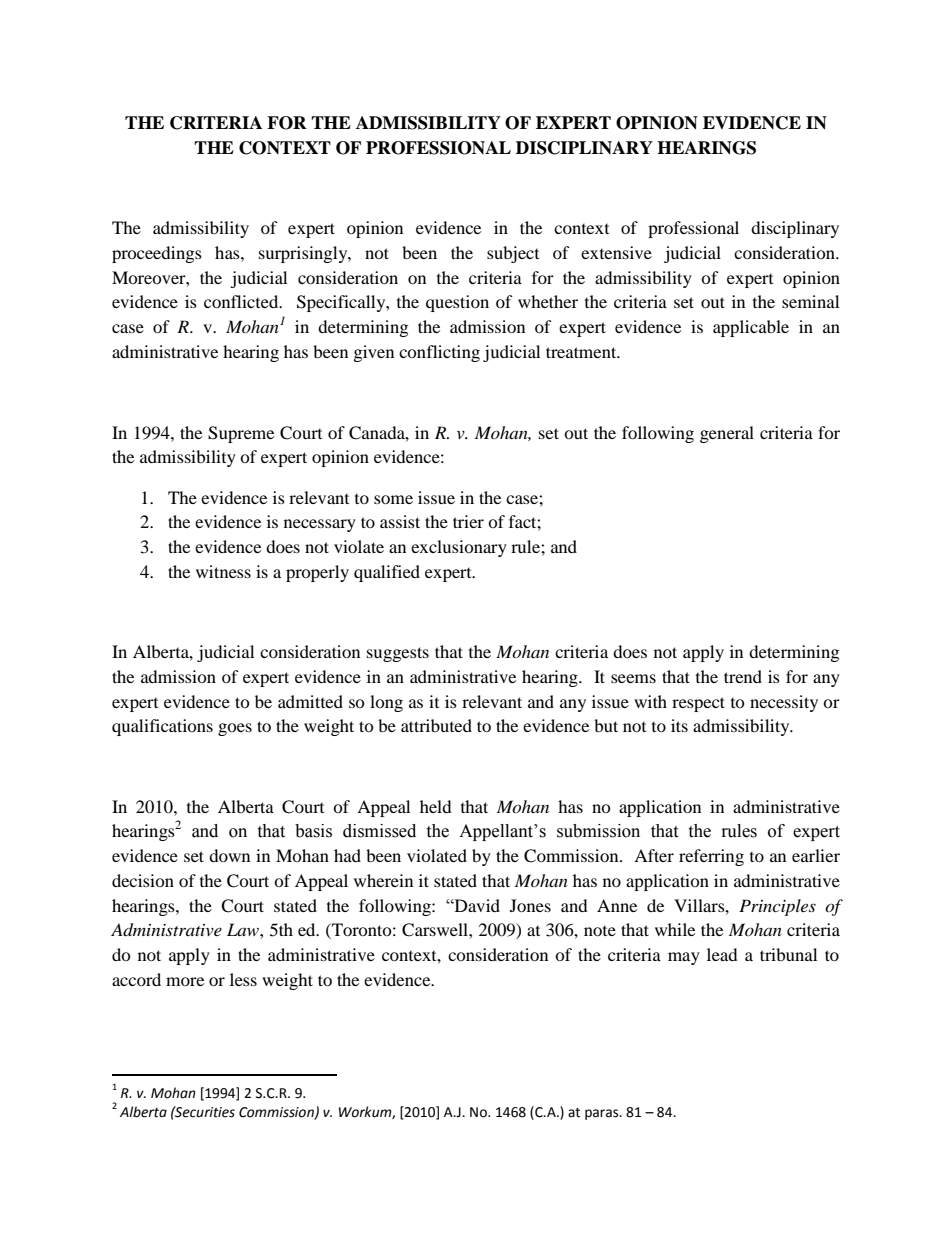 The width and height of the screenshot is (952, 1233). I want to click on down, so click(229, 855).
